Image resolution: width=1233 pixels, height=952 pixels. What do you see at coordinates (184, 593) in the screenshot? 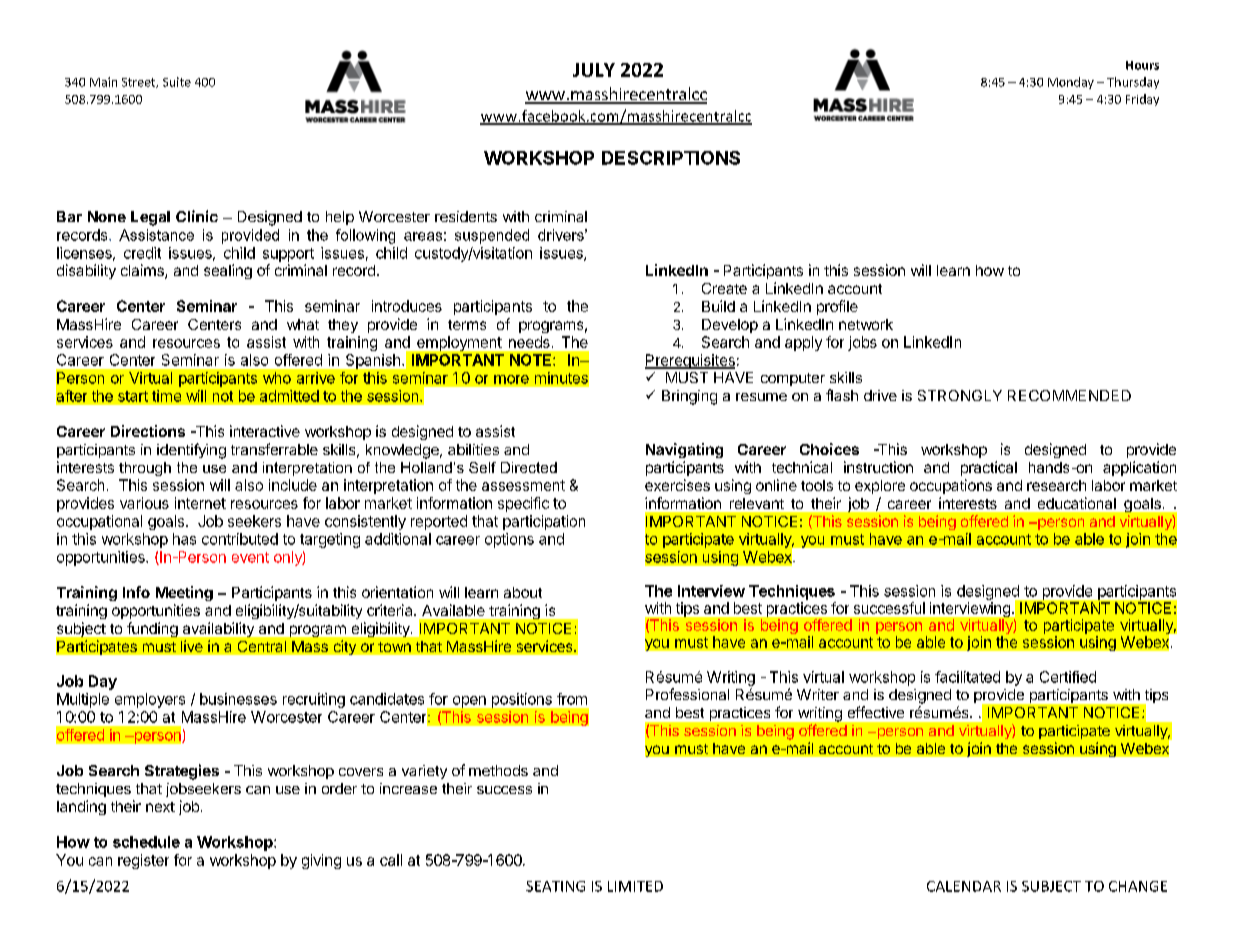
I see `Meeting` at bounding box center [184, 593].
